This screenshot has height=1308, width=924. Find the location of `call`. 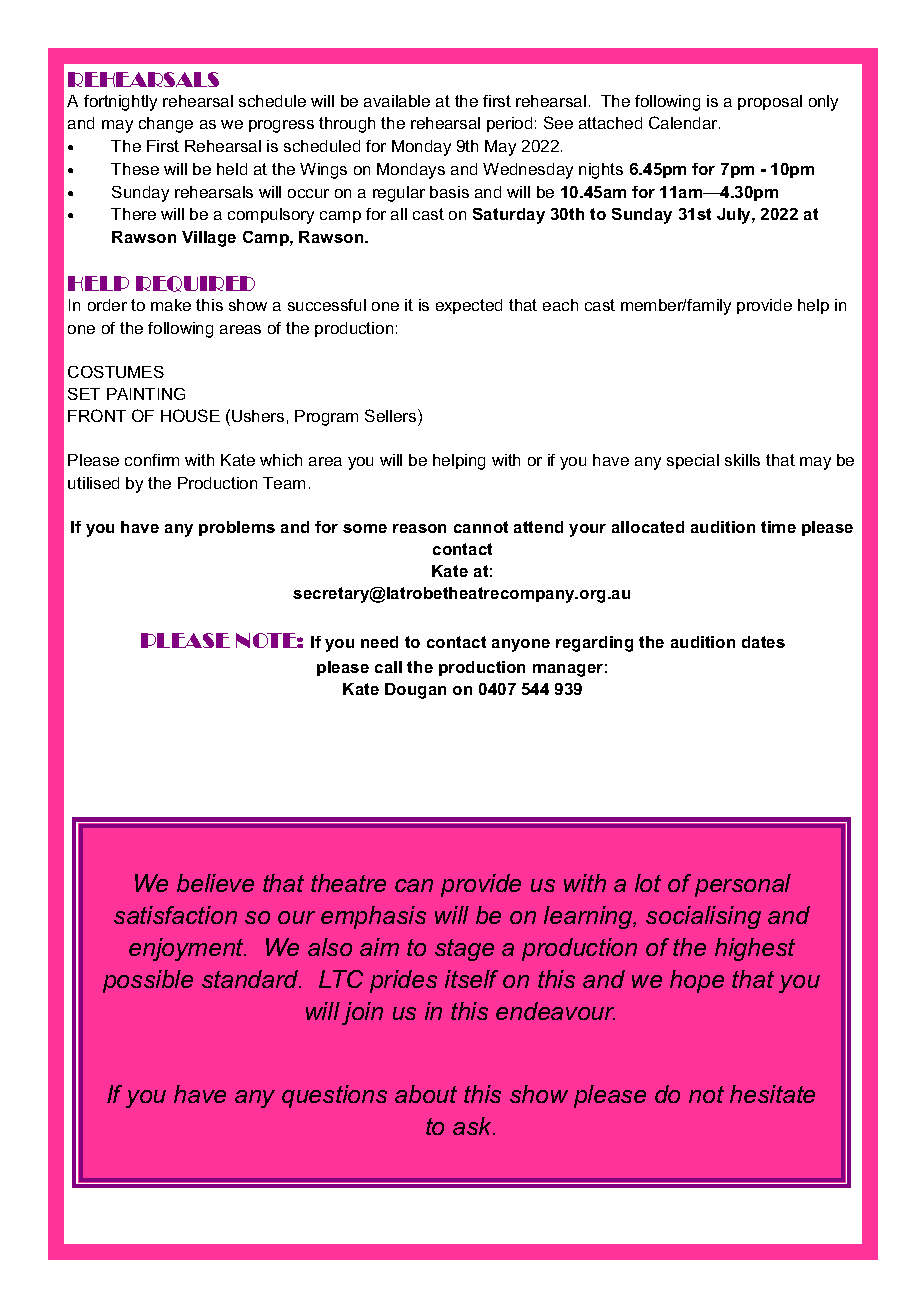

call is located at coordinates (388, 667).
